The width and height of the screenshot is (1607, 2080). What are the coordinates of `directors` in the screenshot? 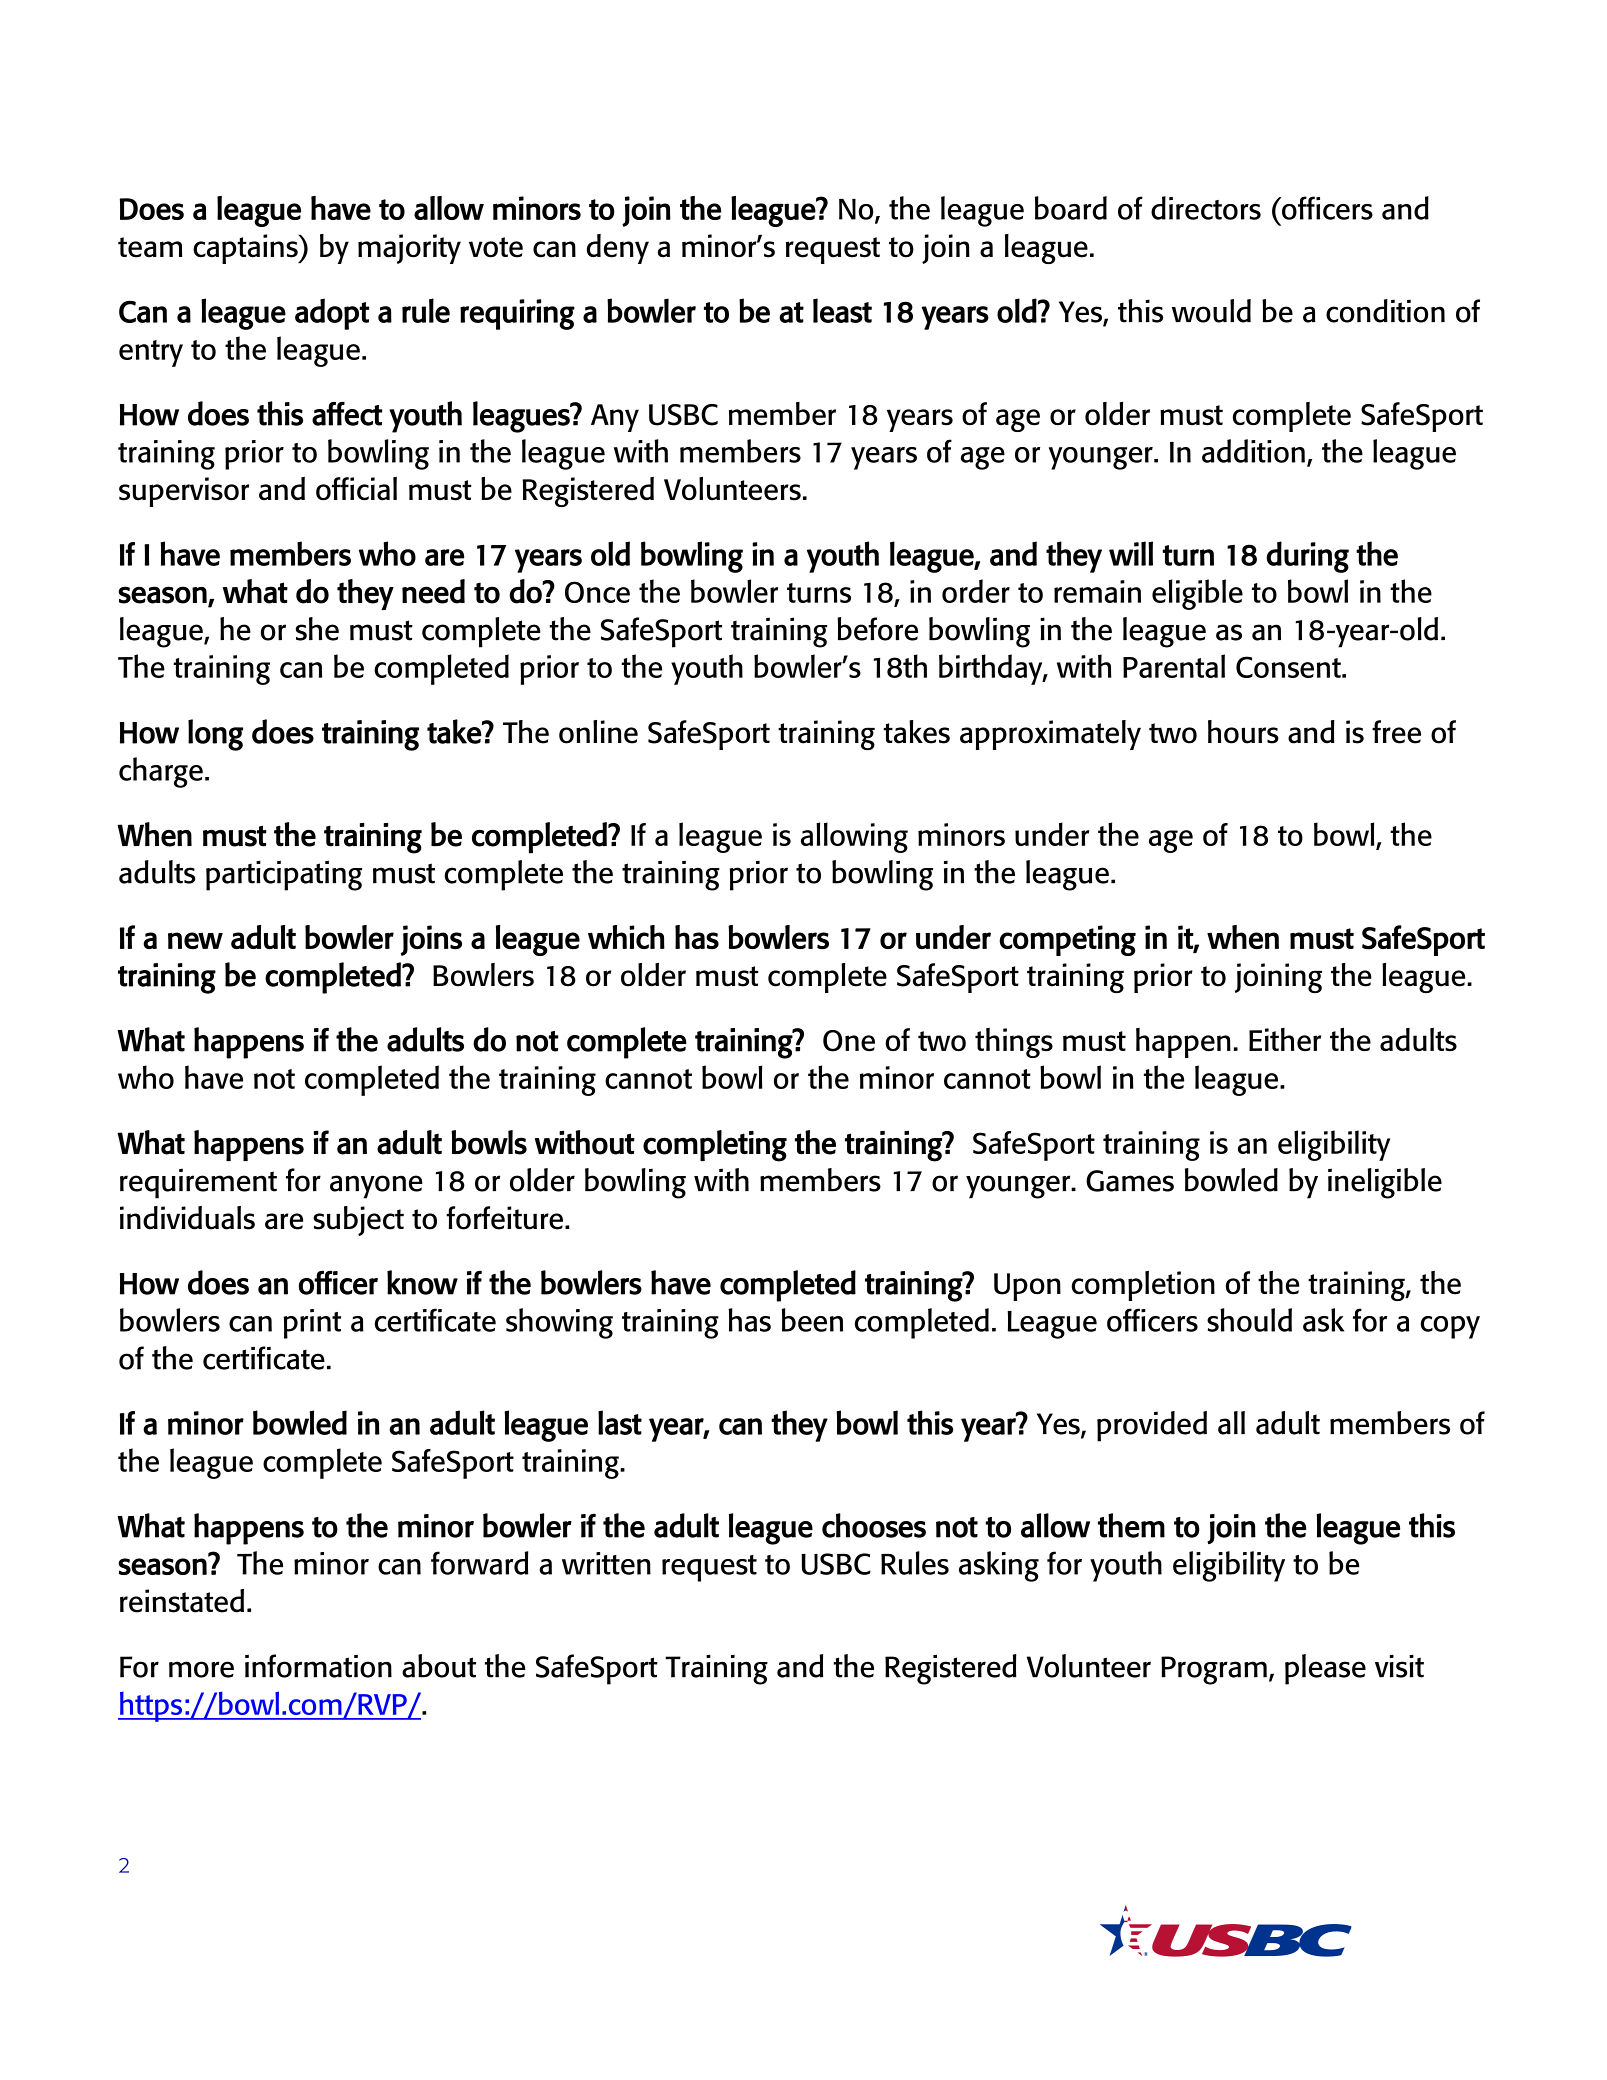 It's located at (1206, 208).
